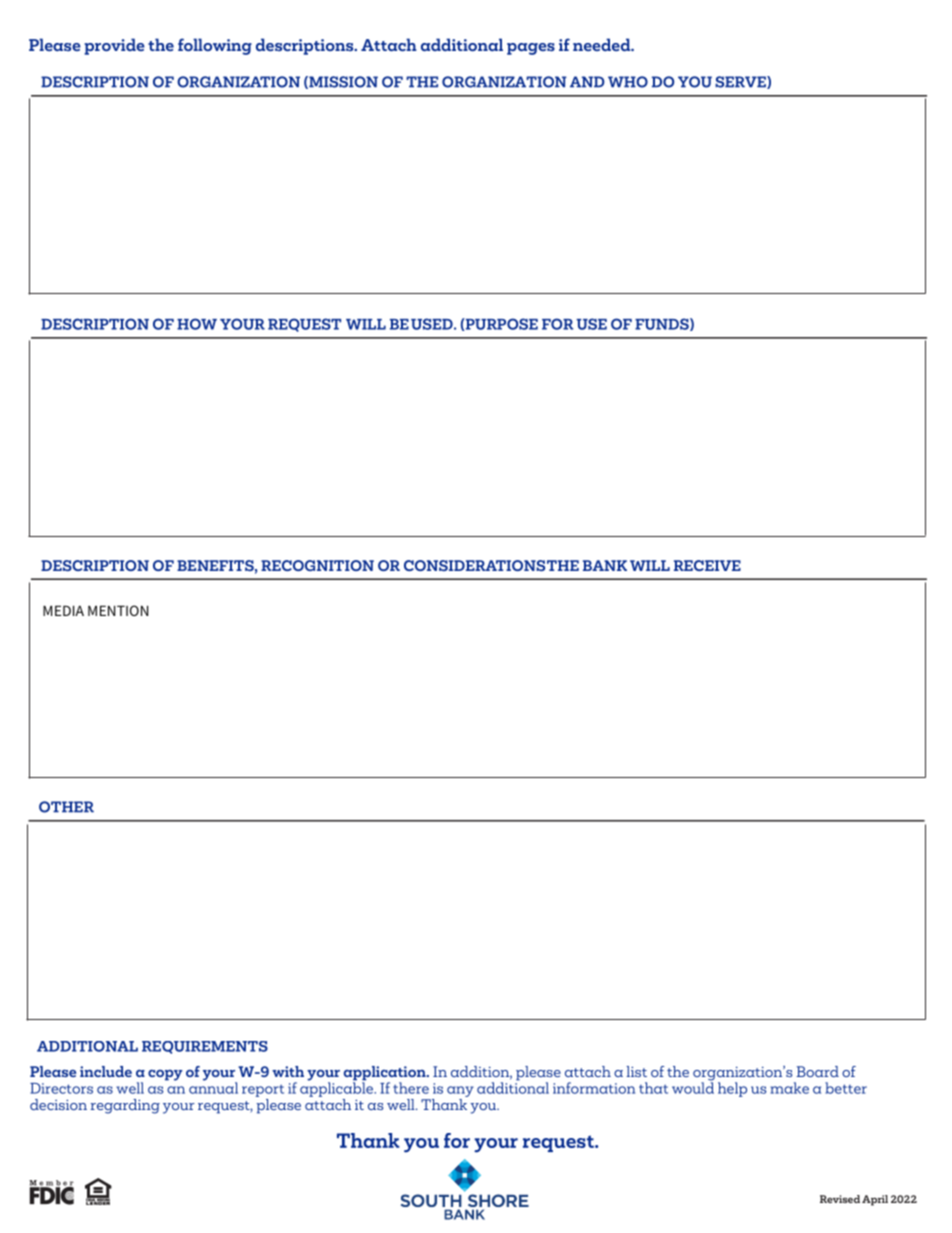  What do you see at coordinates (707, 565) in the page?
I see `RECEIVE` at bounding box center [707, 565].
